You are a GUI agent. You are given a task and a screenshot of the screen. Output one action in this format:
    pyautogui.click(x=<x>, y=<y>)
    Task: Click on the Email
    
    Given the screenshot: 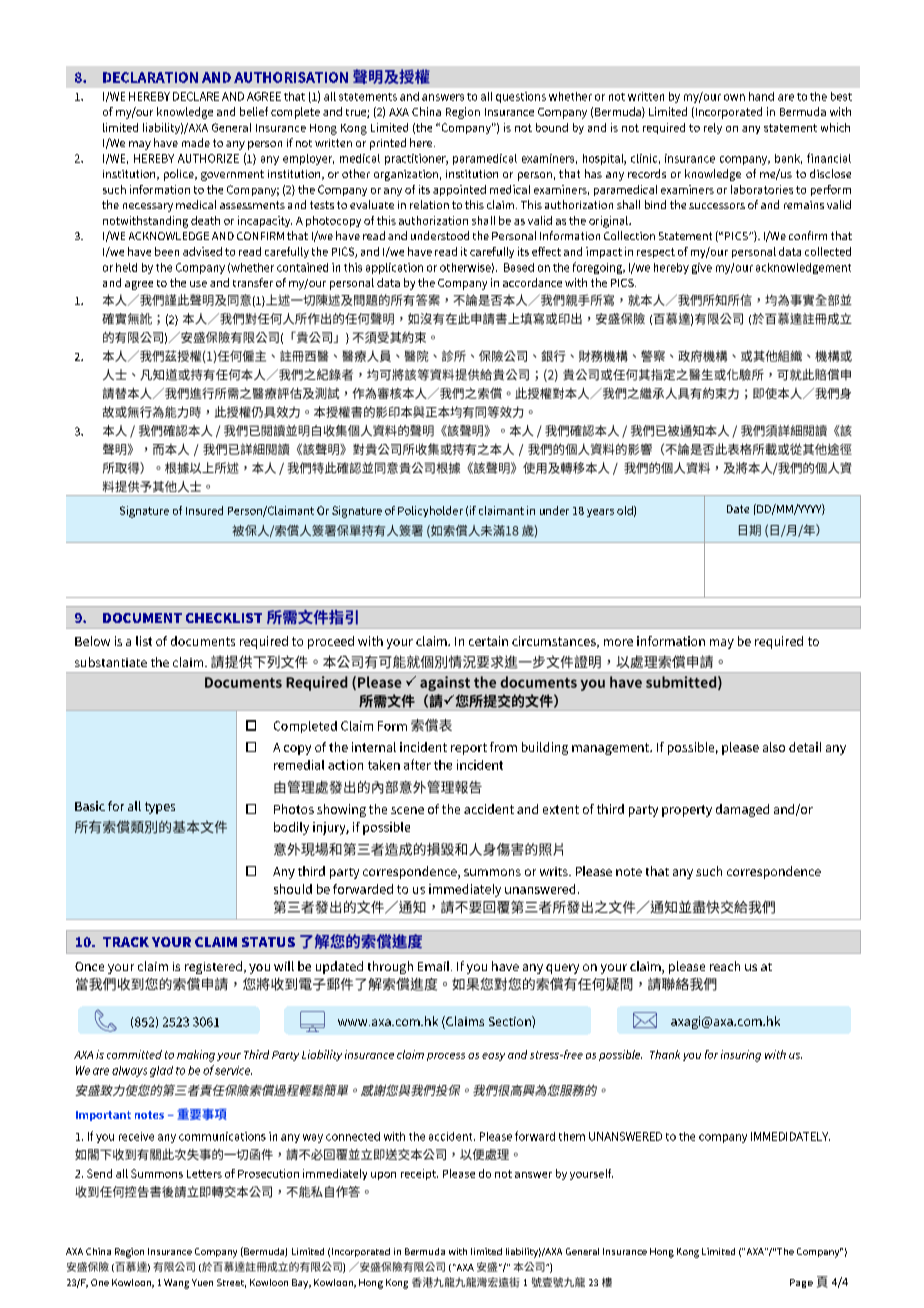 What is the action you would take?
    pyautogui.click(x=435, y=966)
